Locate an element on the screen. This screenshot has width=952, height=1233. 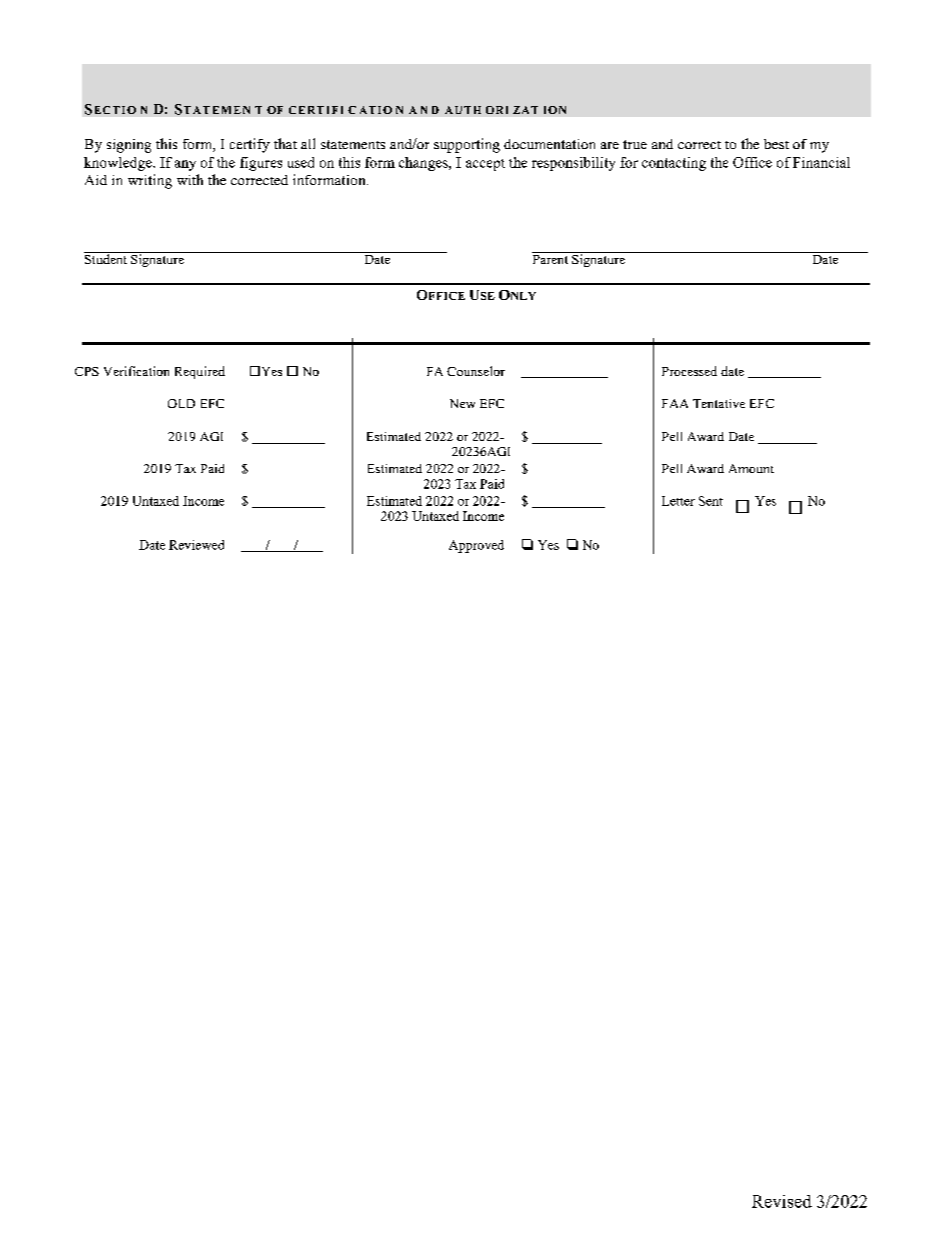
best is located at coordinates (776, 144).
